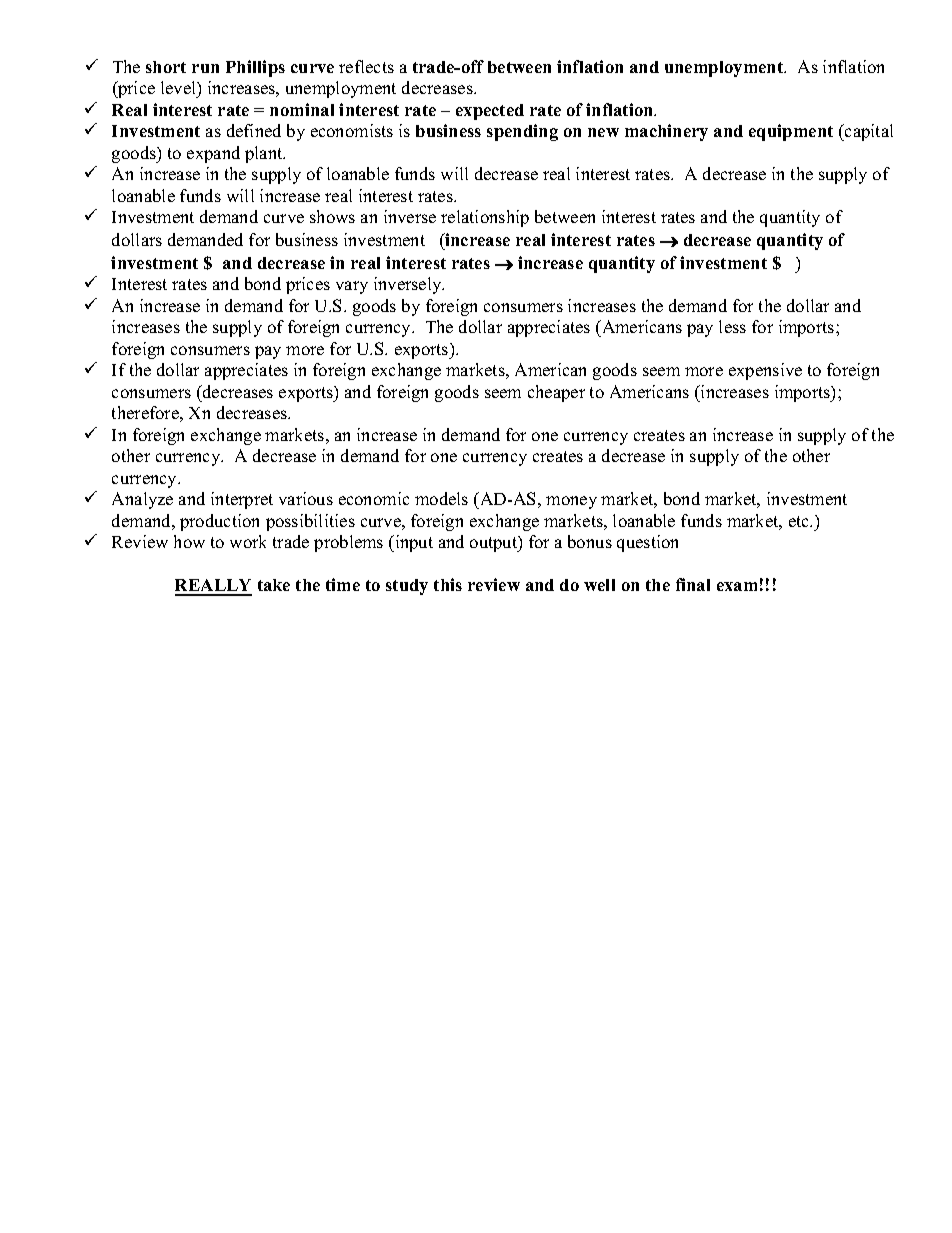 The width and height of the page is (952, 1233). What do you see at coordinates (205, 68) in the page?
I see `run` at bounding box center [205, 68].
